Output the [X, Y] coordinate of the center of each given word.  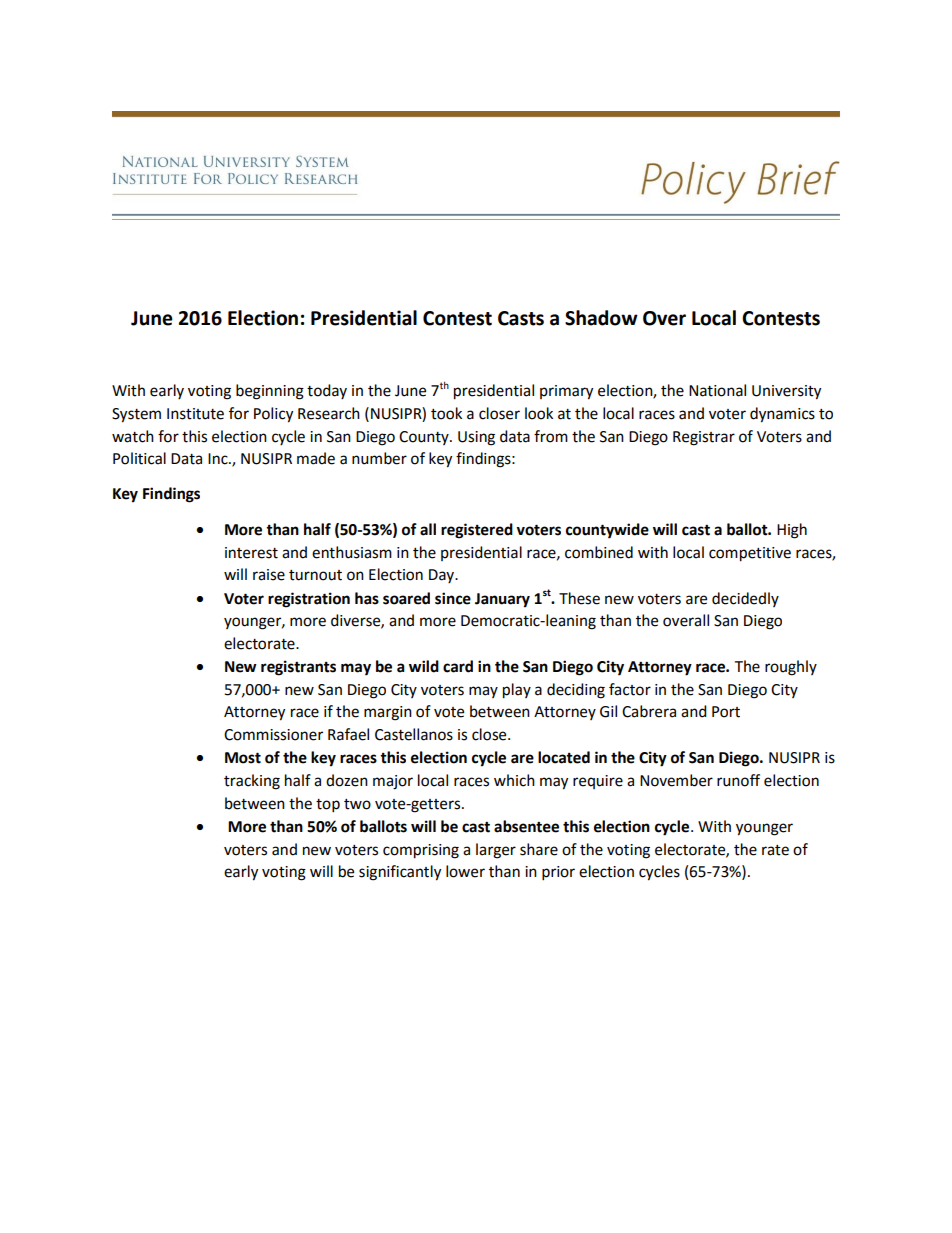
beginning [270, 392]
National [717, 390]
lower [465, 871]
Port [726, 712]
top [328, 806]
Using [476, 438]
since [453, 598]
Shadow [601, 318]
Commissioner [273, 735]
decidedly [745, 599]
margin [388, 713]
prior [558, 873]
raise [269, 575]
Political [139, 458]
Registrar [704, 438]
